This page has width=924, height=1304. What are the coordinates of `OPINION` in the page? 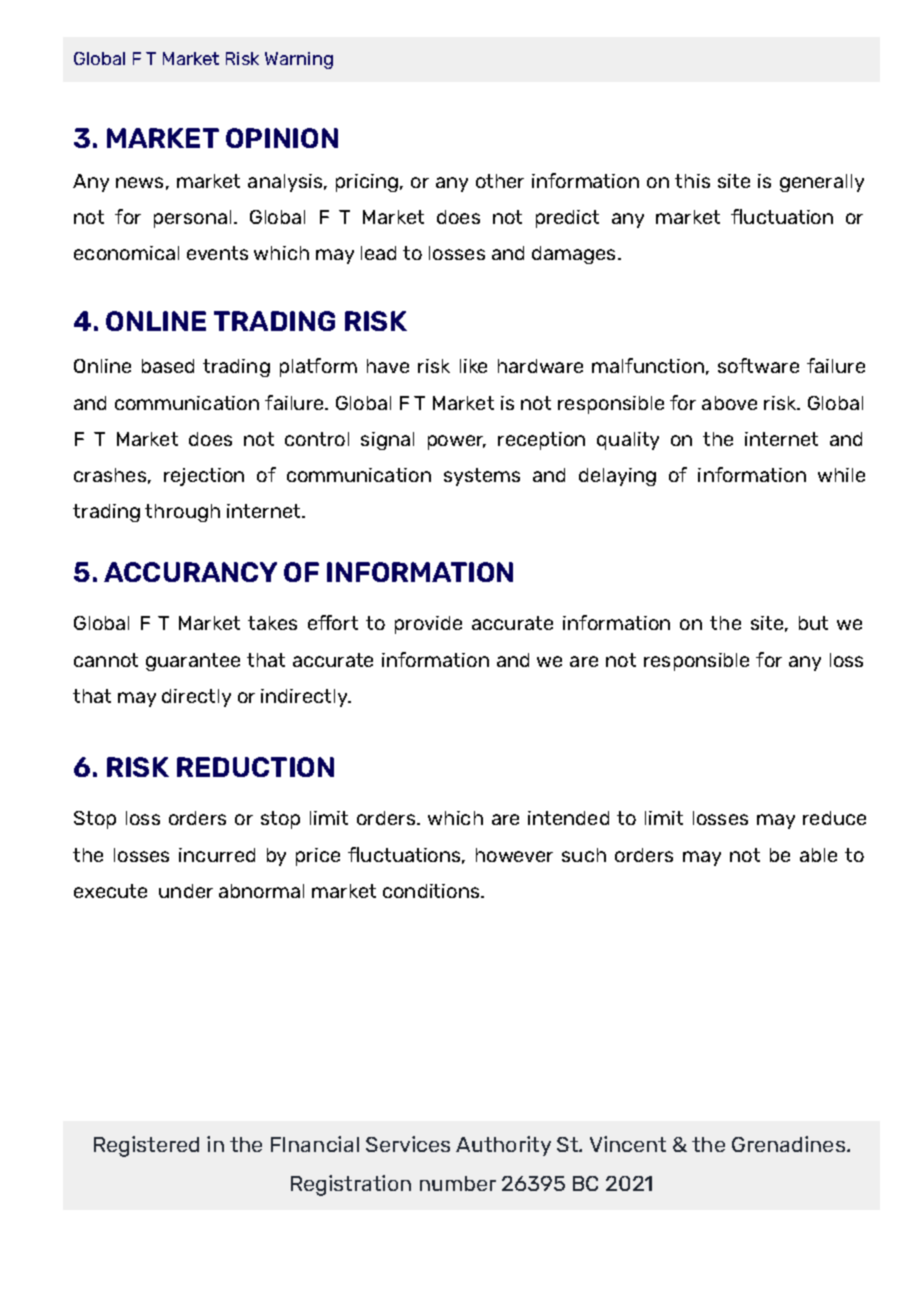 It's located at (282, 138).
